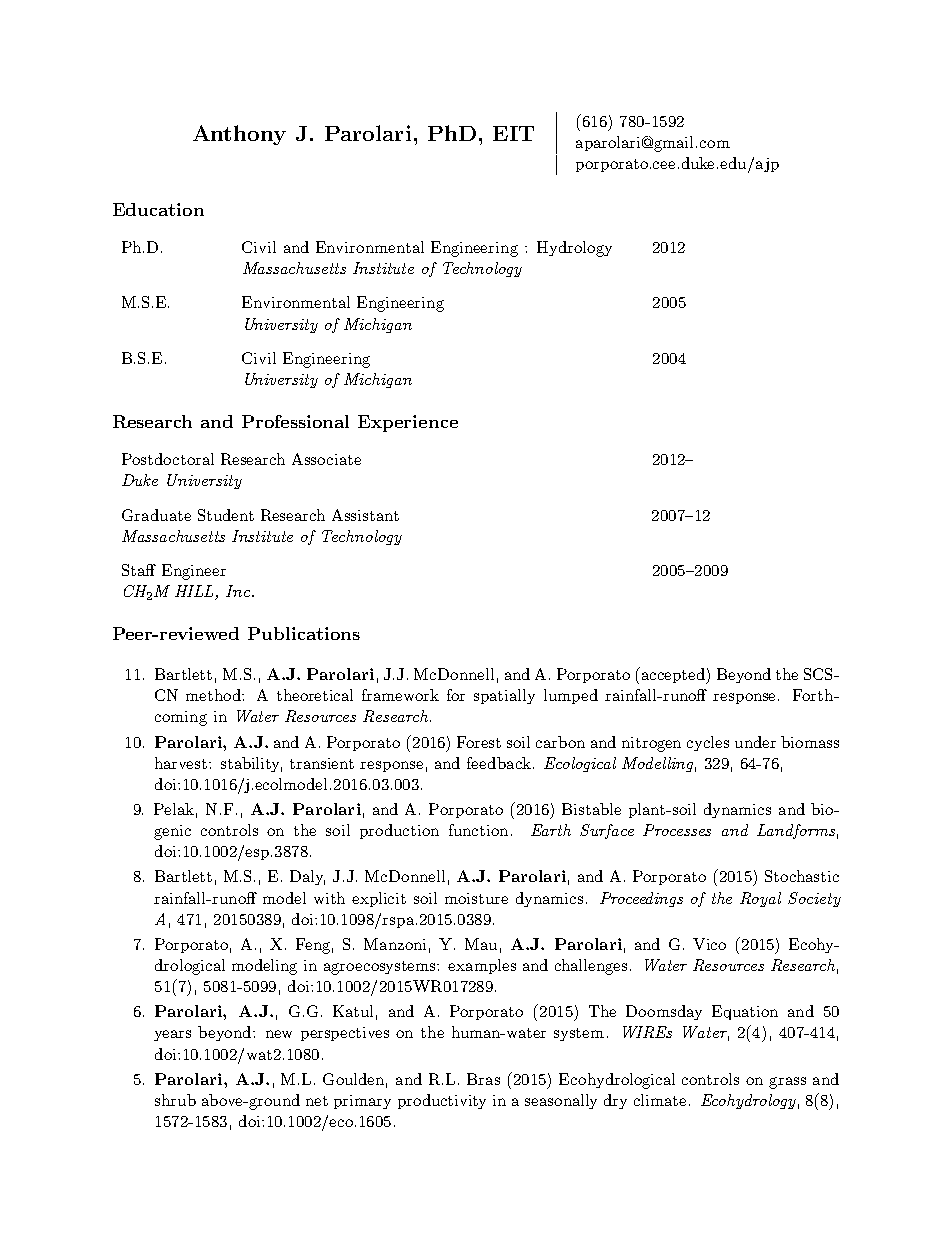 The height and width of the page is (1233, 952). Describe the element at coordinates (499, 763) in the page. I see `feedback` at that location.
